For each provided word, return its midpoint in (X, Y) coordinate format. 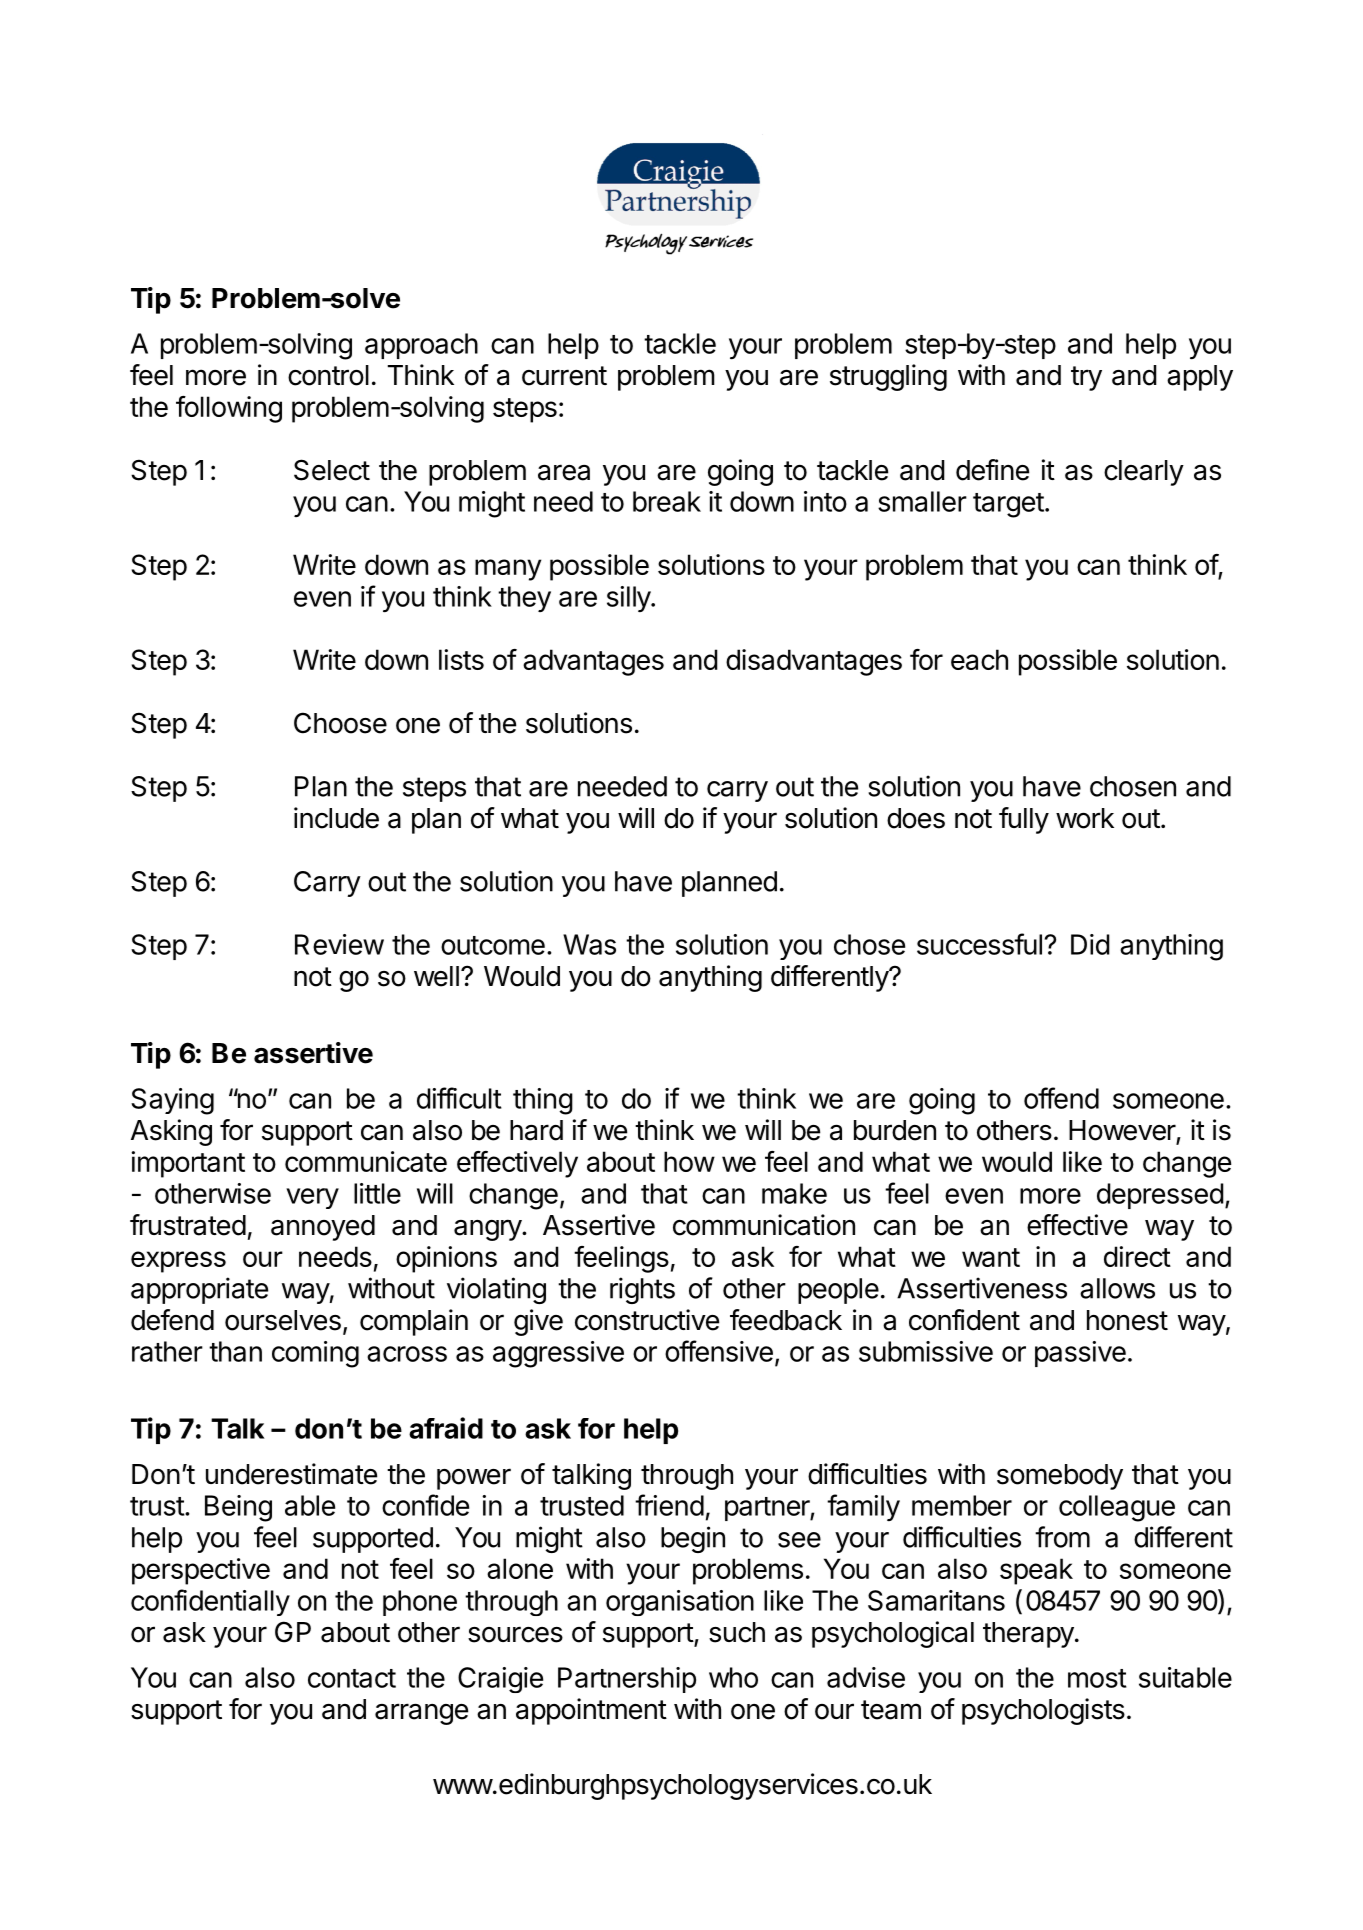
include (336, 818)
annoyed (323, 1228)
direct (1137, 1256)
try (1086, 378)
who (733, 1677)
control (328, 375)
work (1085, 818)
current (564, 376)
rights (642, 1290)
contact (352, 1678)
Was (589, 944)
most (1097, 1678)
